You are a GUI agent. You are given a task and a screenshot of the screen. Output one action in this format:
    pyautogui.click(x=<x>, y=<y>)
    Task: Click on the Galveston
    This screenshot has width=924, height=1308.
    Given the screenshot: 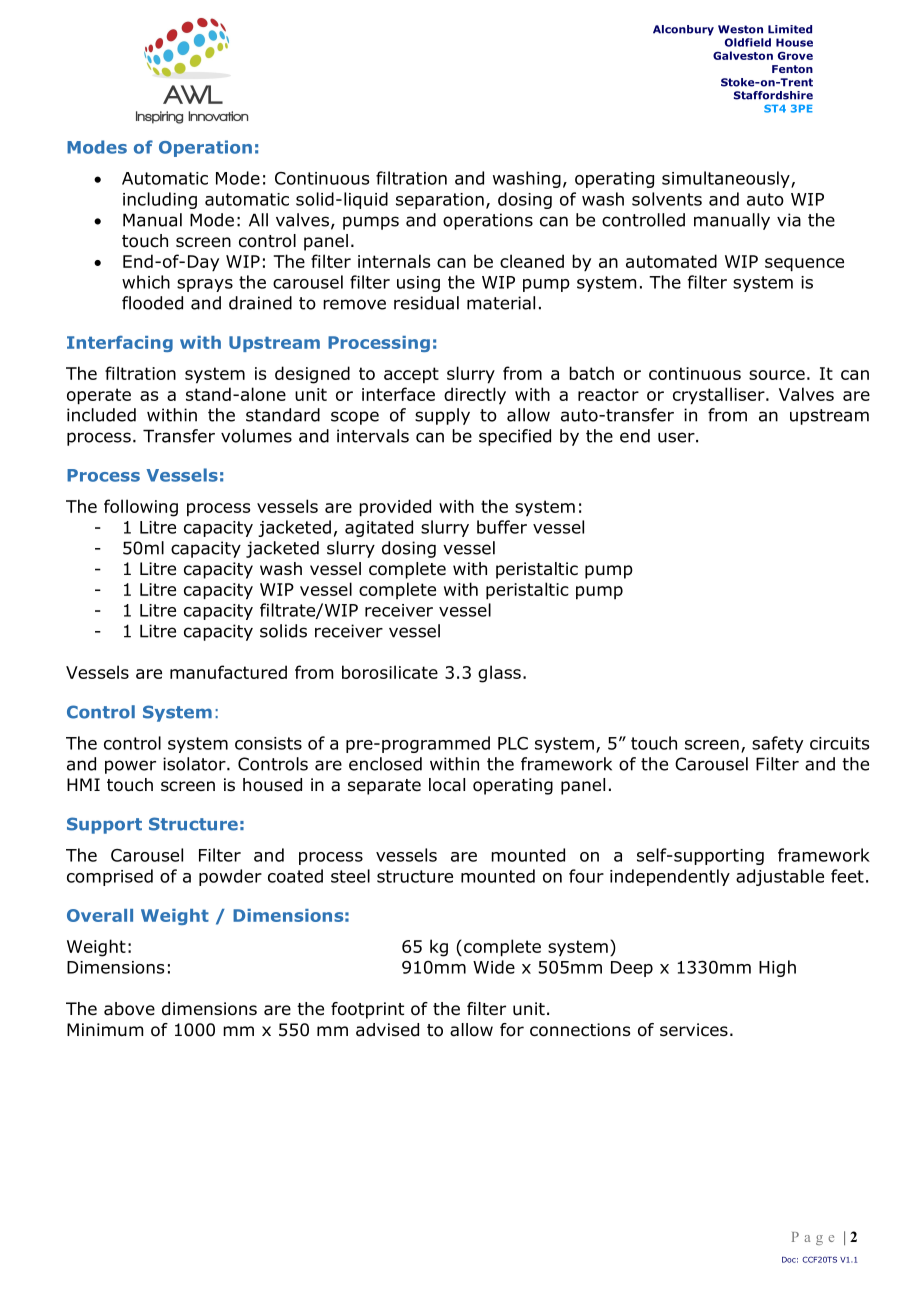 What is the action you would take?
    pyautogui.click(x=743, y=55)
